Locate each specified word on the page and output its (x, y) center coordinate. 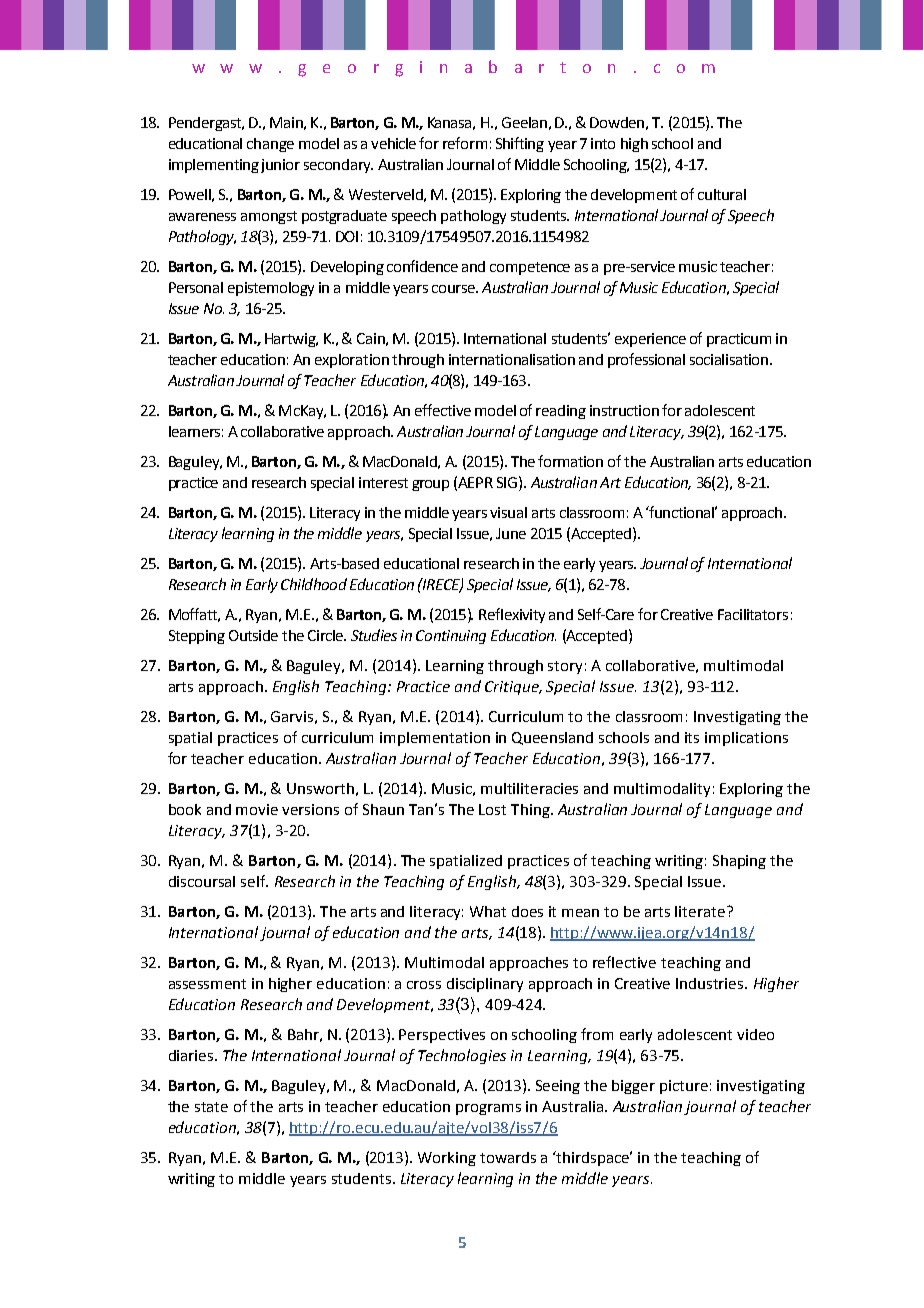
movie (257, 809)
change (270, 145)
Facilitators (753, 614)
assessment (207, 984)
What (488, 911)
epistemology (271, 289)
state (211, 1107)
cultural (722, 194)
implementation (435, 739)
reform (465, 143)
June (511, 533)
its (692, 737)
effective (443, 410)
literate (701, 911)
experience (650, 340)
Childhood (314, 584)
